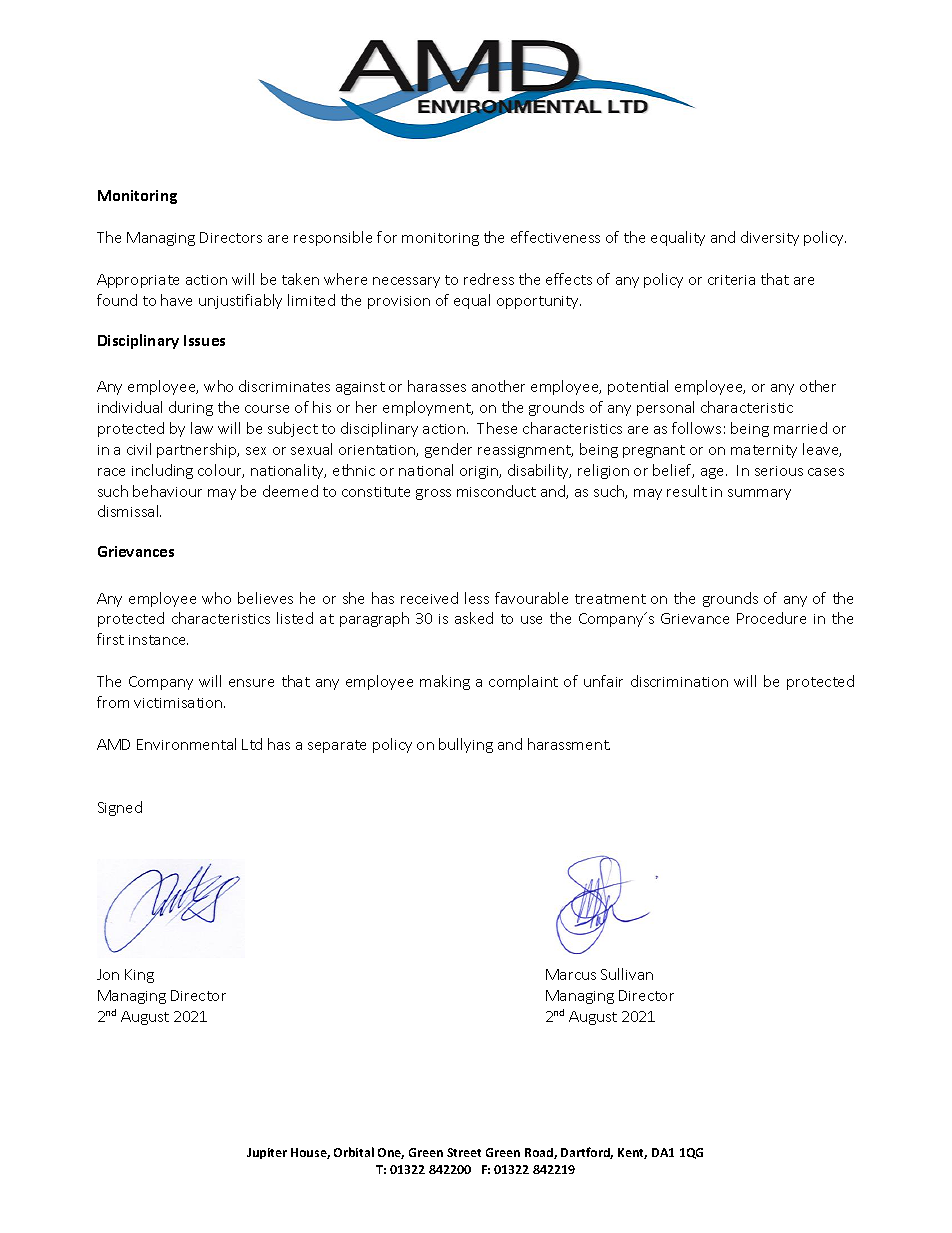 This image has height=1233, width=952. Describe the element at coordinates (267, 1153) in the image. I see `Jupiter` at that location.
